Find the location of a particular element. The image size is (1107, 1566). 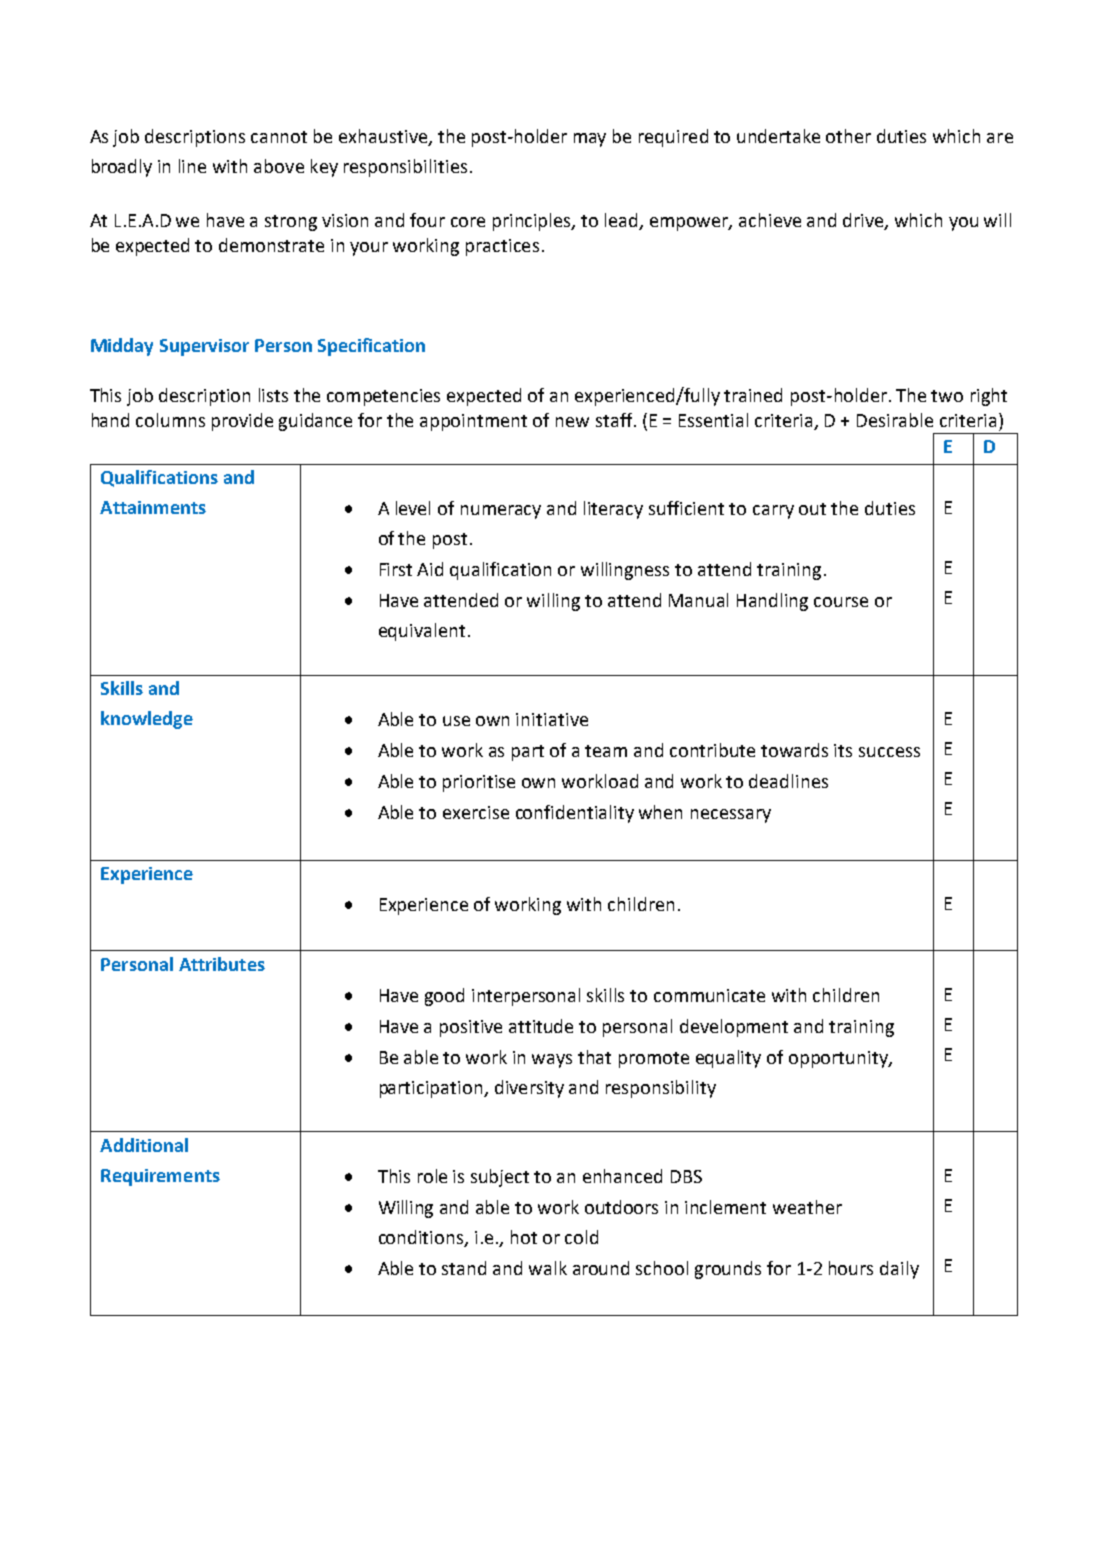

above is located at coordinates (279, 166).
